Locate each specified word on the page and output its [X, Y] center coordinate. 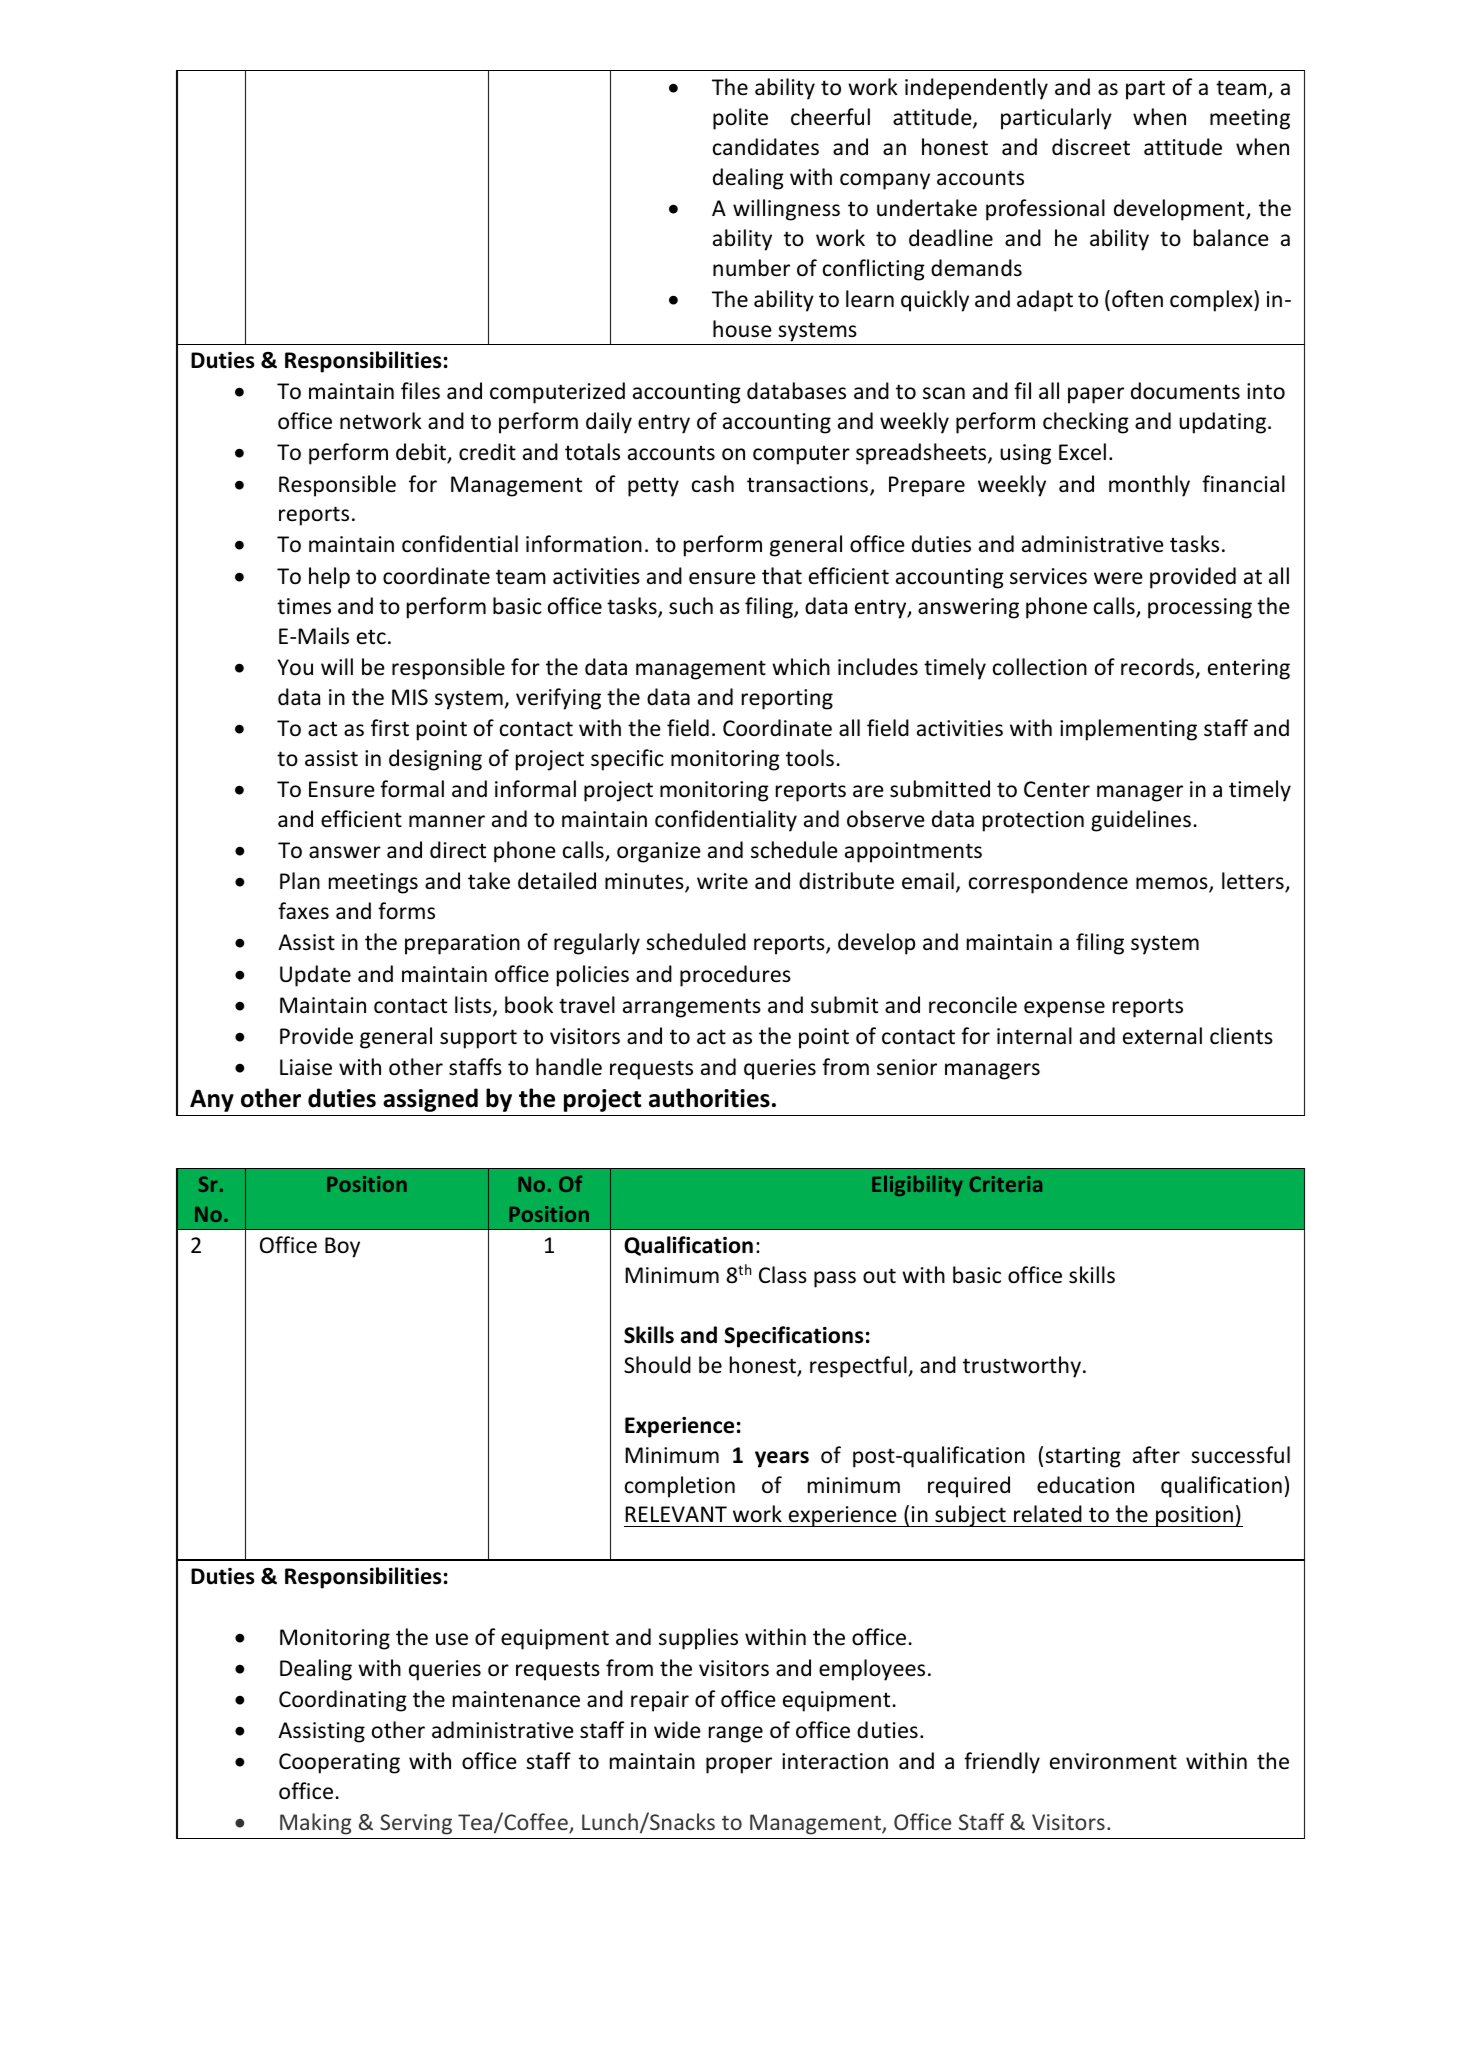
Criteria [1006, 1184]
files [420, 391]
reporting [787, 699]
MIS [410, 697]
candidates [766, 147]
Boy [342, 1247]
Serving [416, 1824]
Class [783, 1274]
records [1157, 667]
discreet [1091, 147]
